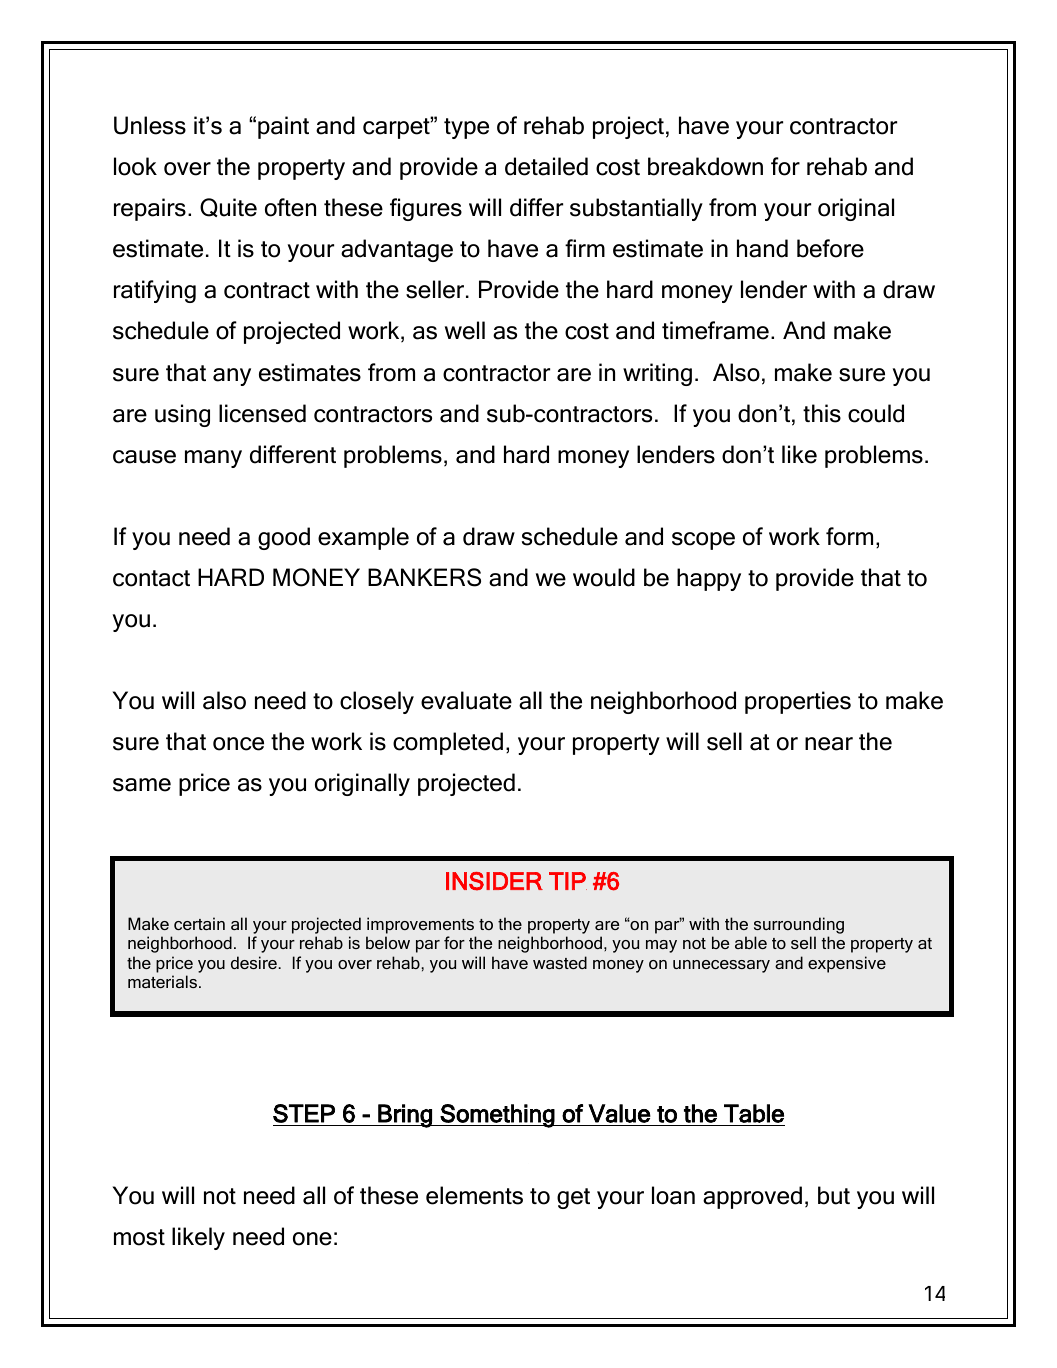  Describe the element at coordinates (238, 744) in the screenshot. I see `once` at that location.
